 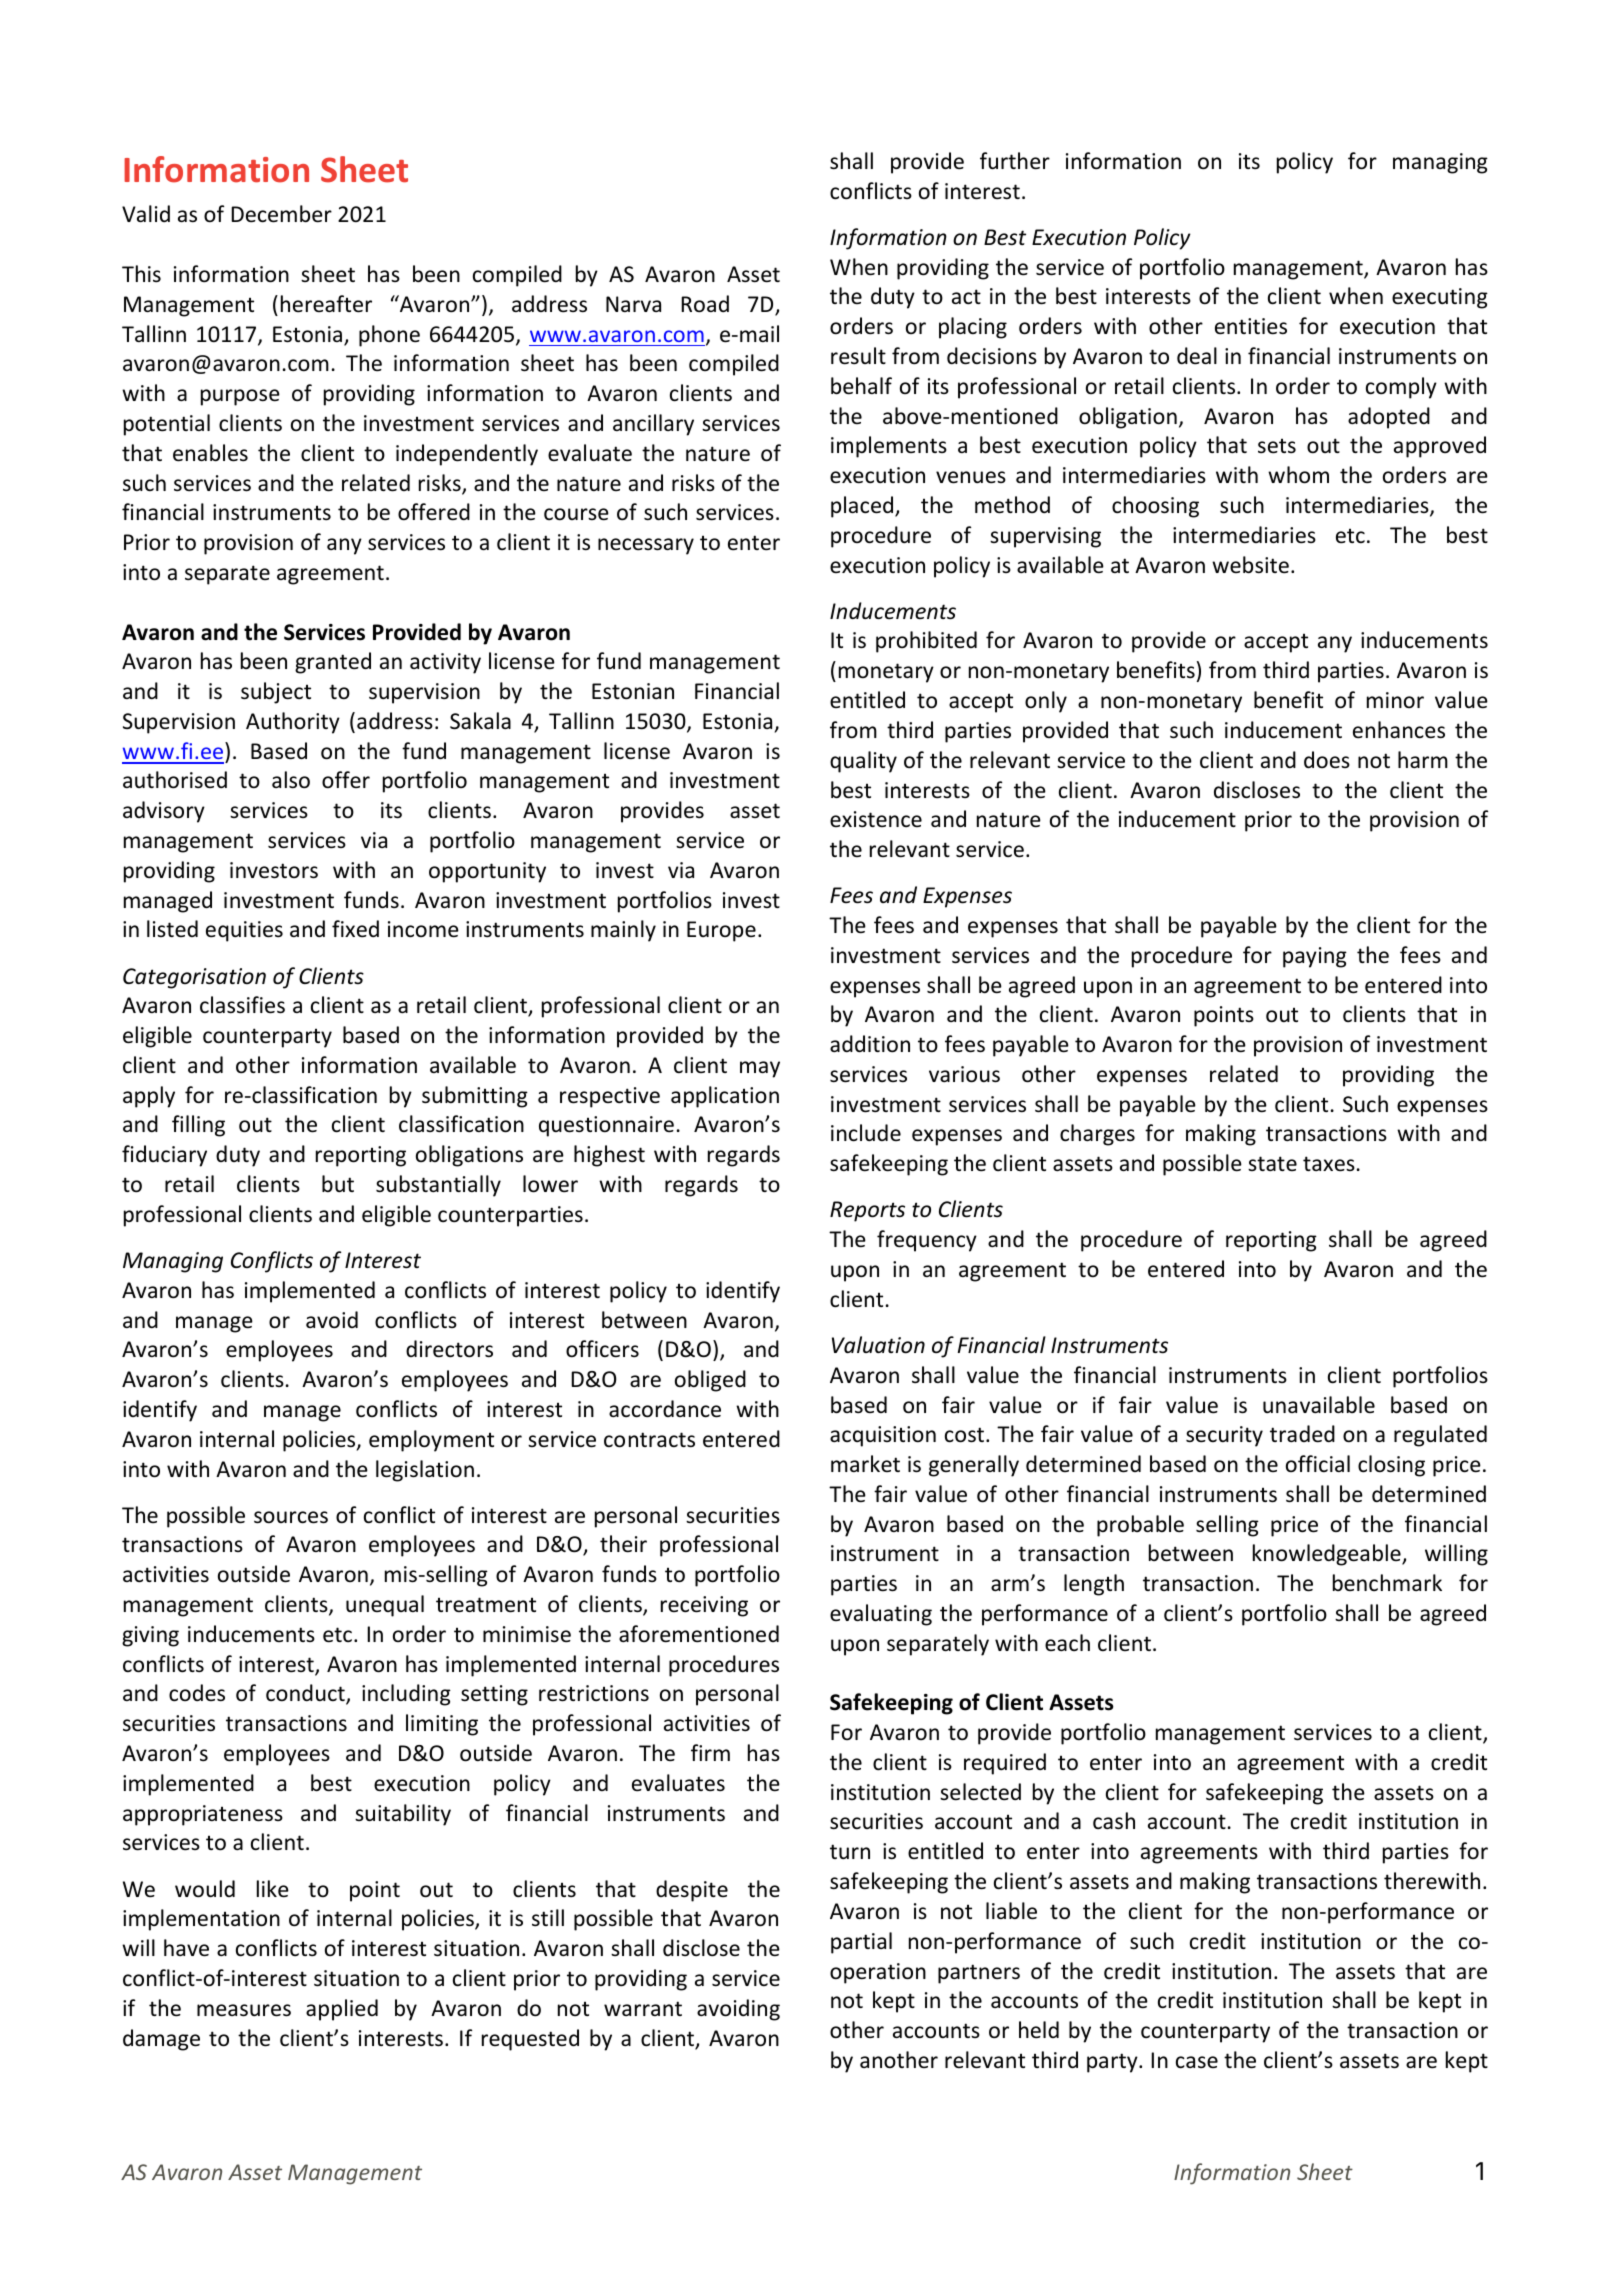 What do you see at coordinates (1395, 700) in the image?
I see `minor` at bounding box center [1395, 700].
